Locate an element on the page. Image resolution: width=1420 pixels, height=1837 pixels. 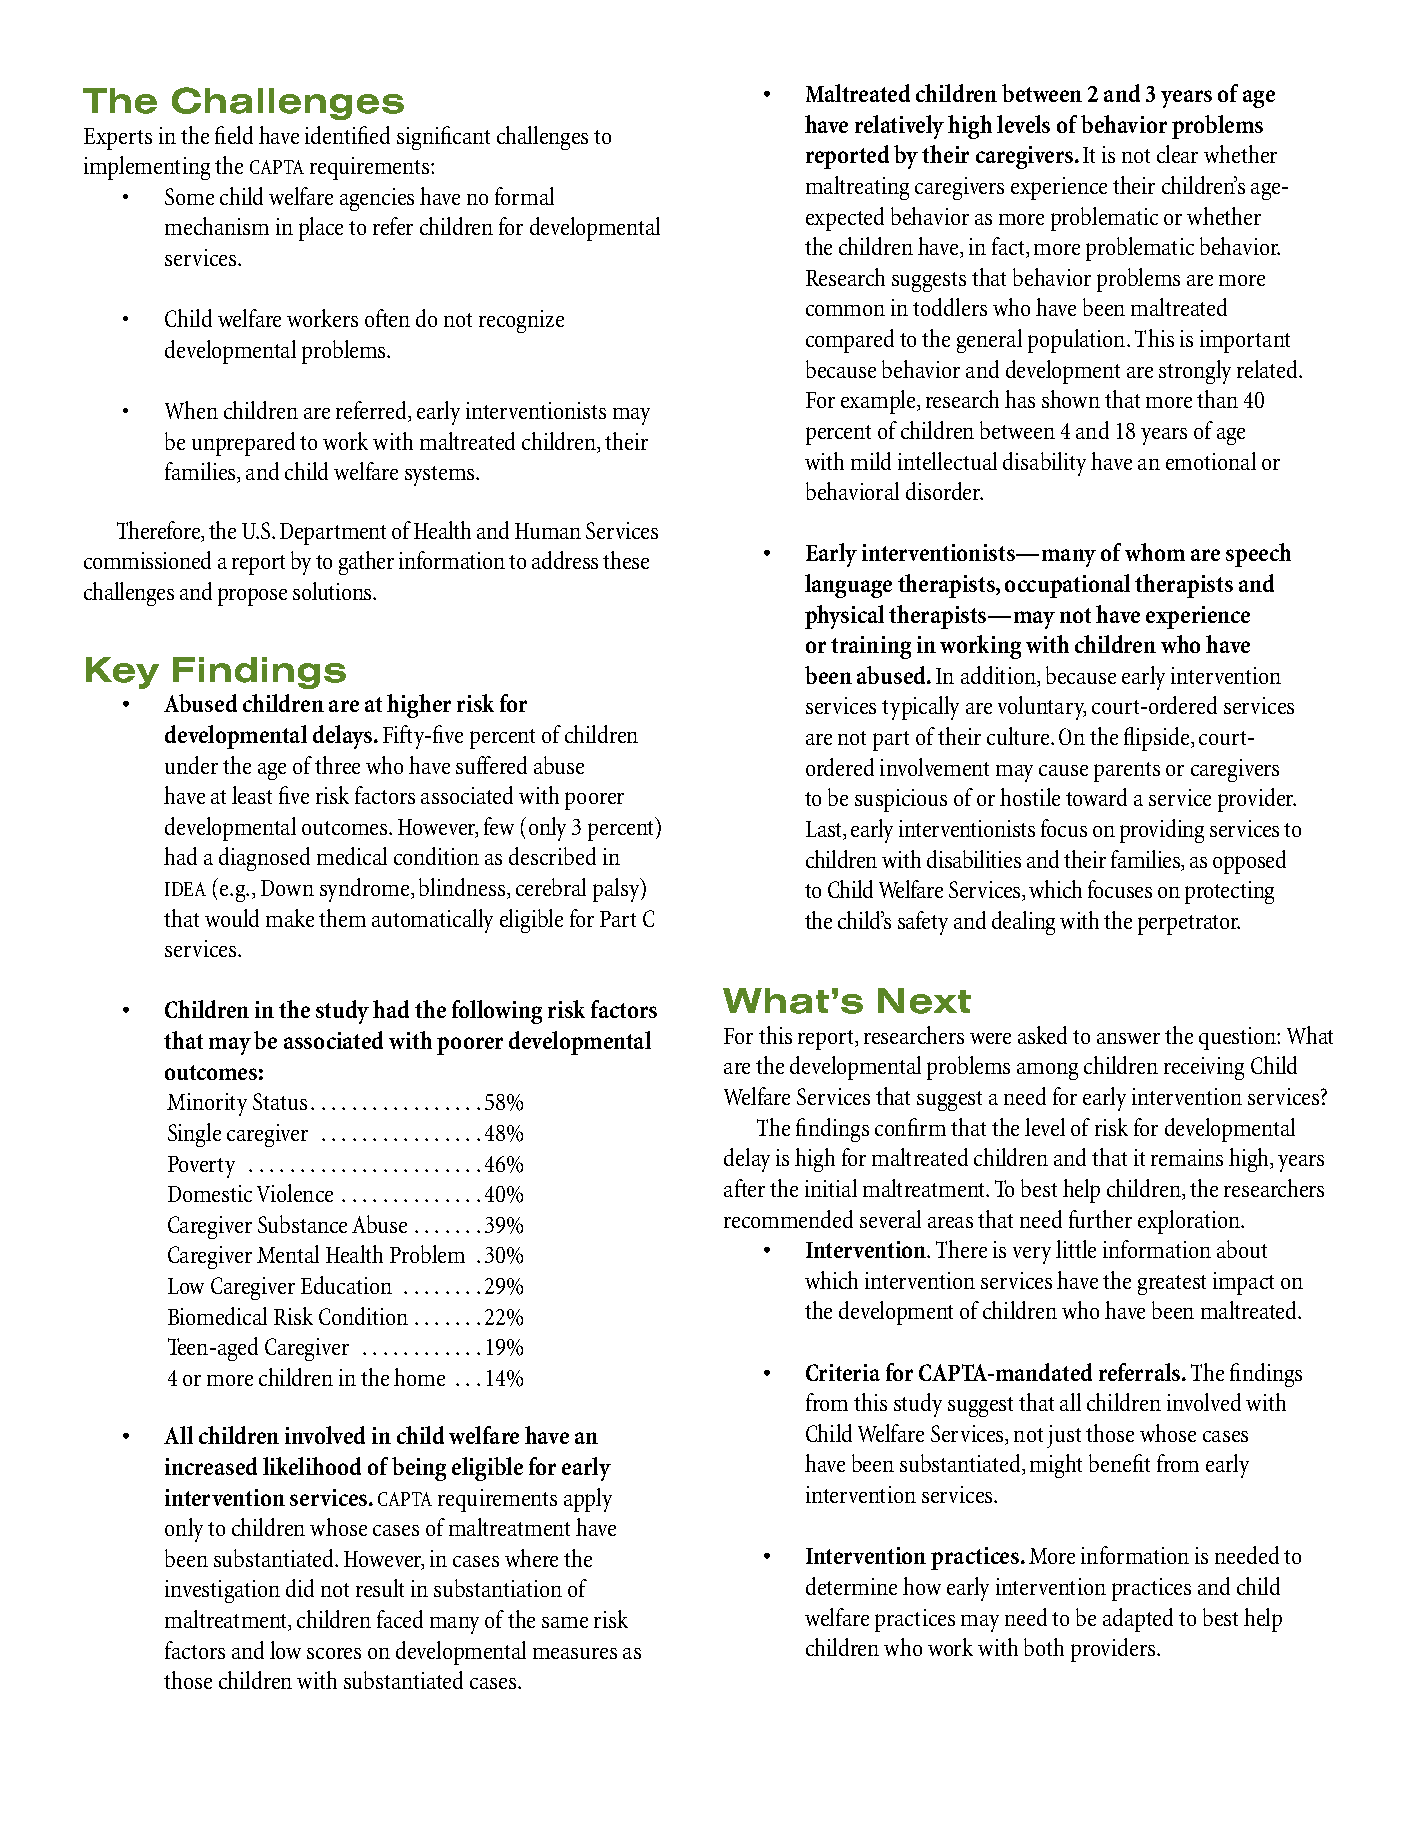
clear is located at coordinates (1177, 154).
